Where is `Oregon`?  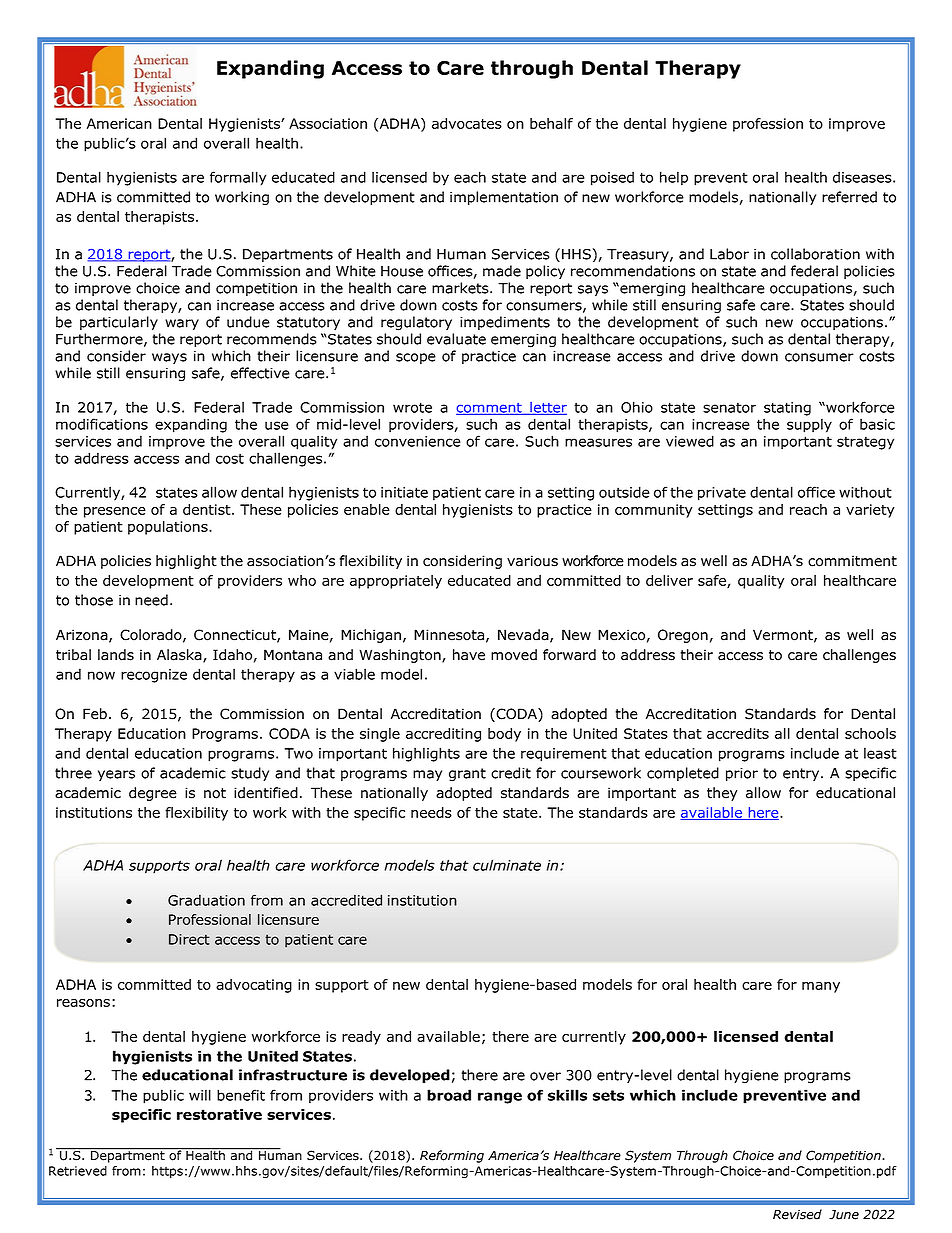
Oregon is located at coordinates (683, 636).
